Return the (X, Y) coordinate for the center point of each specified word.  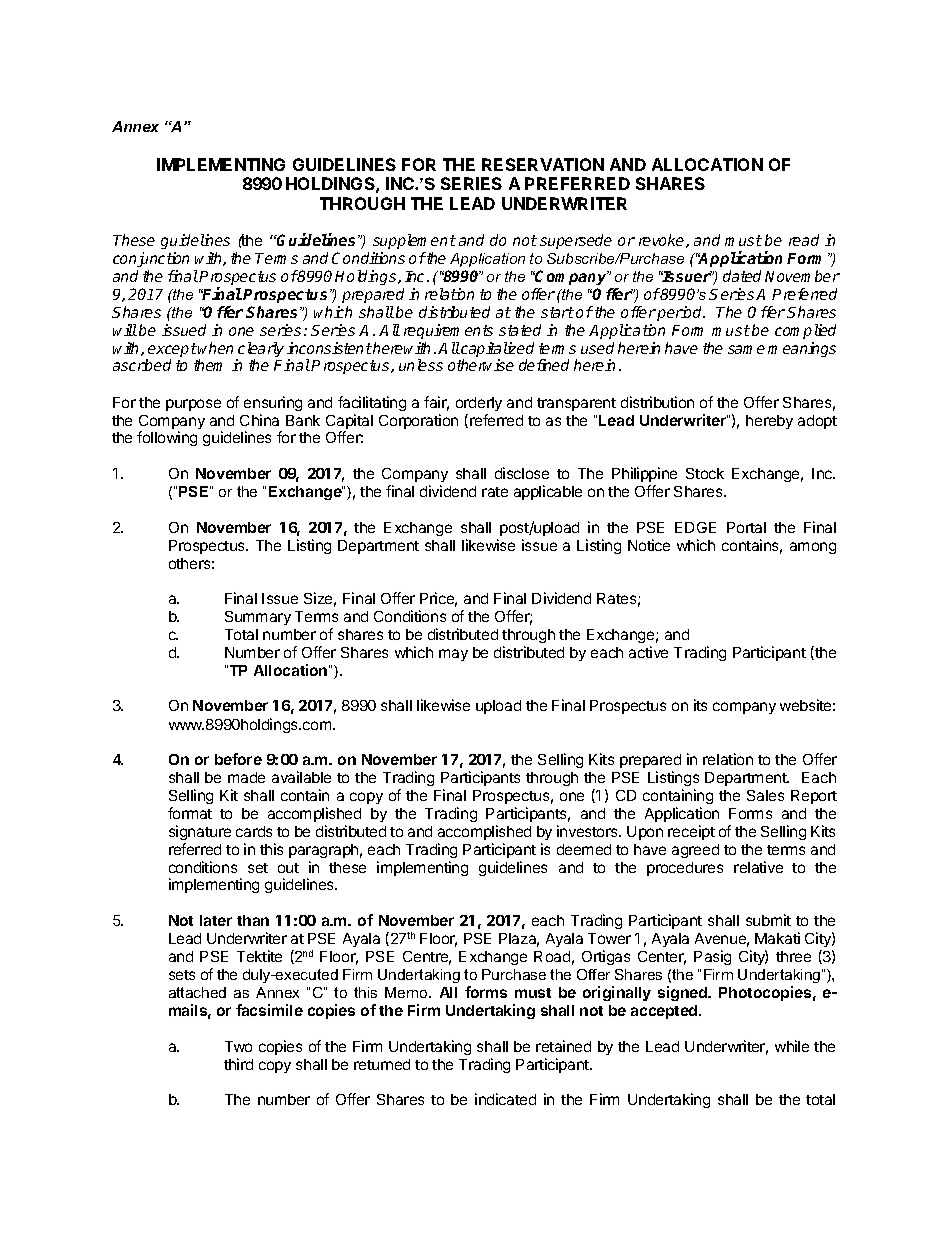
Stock (705, 473)
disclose (522, 473)
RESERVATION (543, 164)
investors (588, 831)
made (246, 777)
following (167, 438)
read (804, 240)
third (238, 1064)
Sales (765, 795)
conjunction (151, 259)
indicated (505, 1099)
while (792, 1046)
